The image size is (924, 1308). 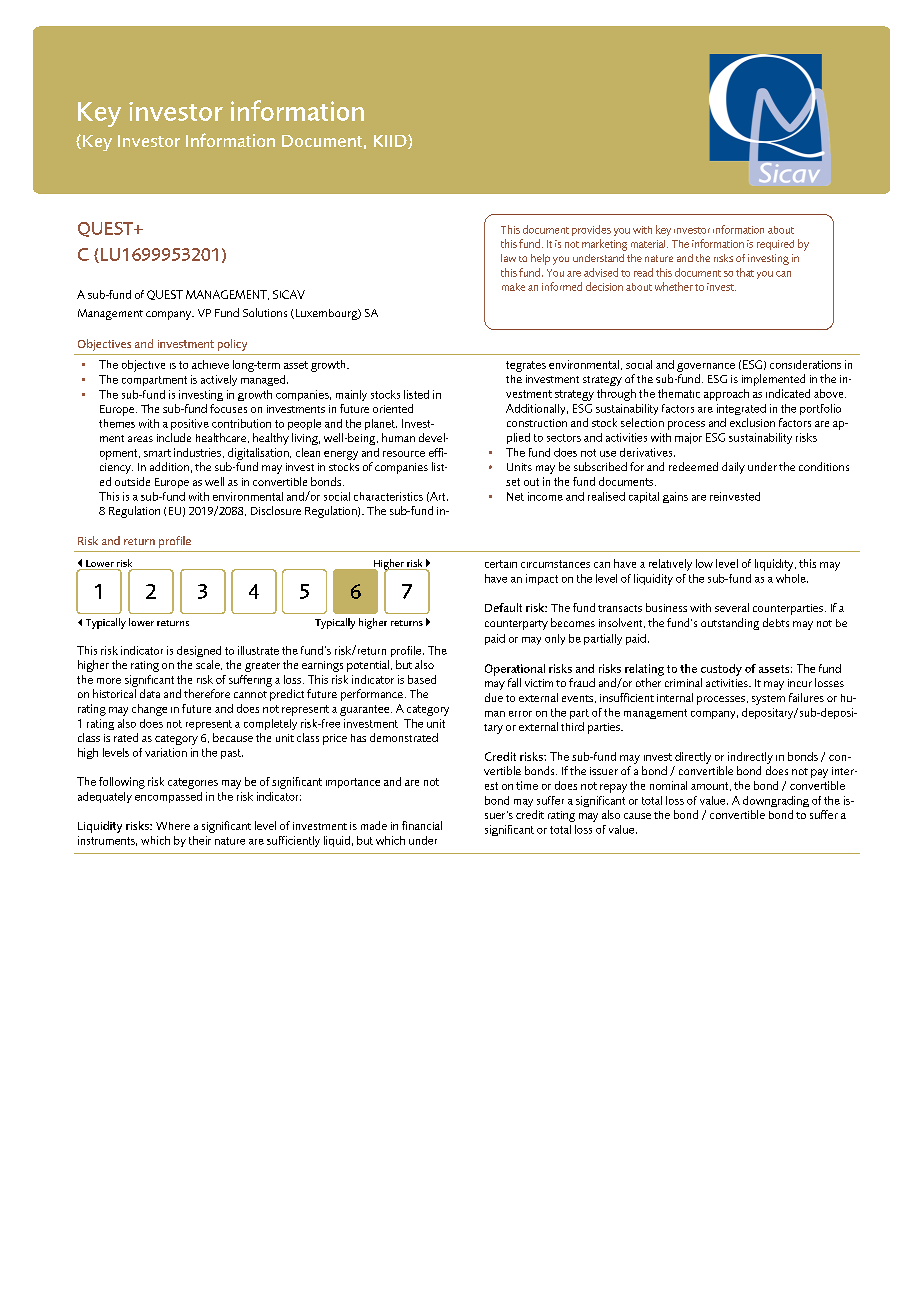 What do you see at coordinates (276, 510) in the screenshot?
I see `Disclosure` at bounding box center [276, 510].
